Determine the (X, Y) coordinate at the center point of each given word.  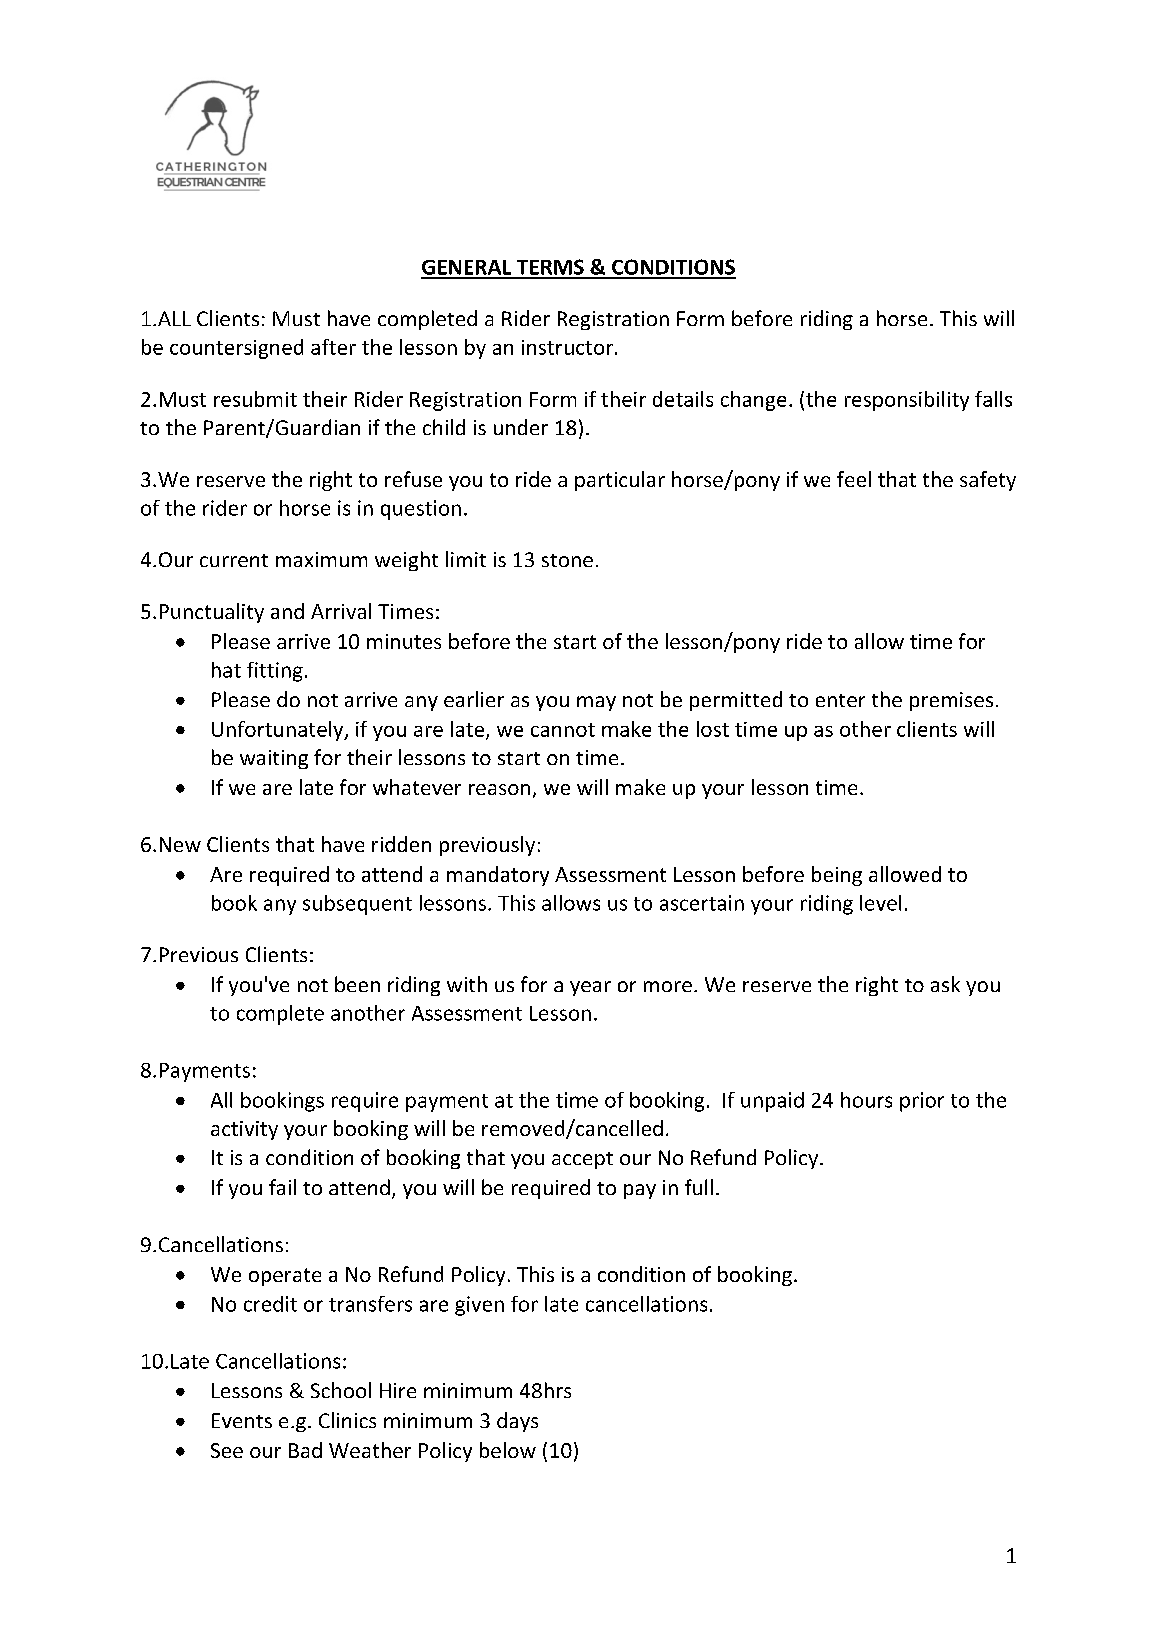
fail (282, 1187)
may (596, 703)
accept (582, 1160)
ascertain (702, 903)
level (880, 903)
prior (922, 1102)
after (333, 347)
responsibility (907, 401)
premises (951, 701)
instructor (567, 347)
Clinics (347, 1420)
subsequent (357, 905)
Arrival (341, 611)
